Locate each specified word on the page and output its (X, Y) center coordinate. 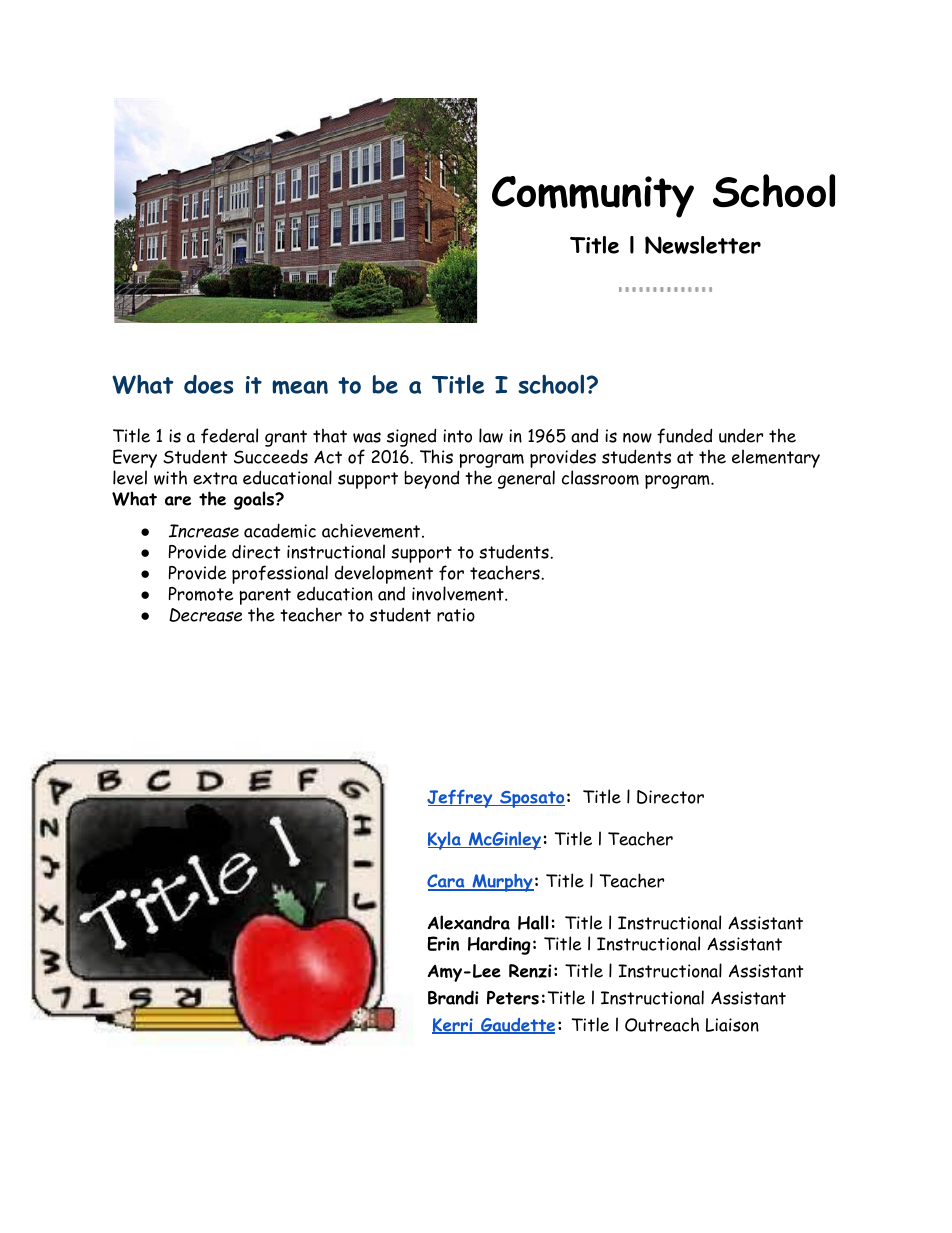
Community (593, 197)
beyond (431, 479)
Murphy (502, 882)
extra (215, 478)
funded (684, 436)
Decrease (205, 615)
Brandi (453, 997)
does (208, 384)
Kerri (453, 1026)
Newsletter (703, 245)
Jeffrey (461, 798)
